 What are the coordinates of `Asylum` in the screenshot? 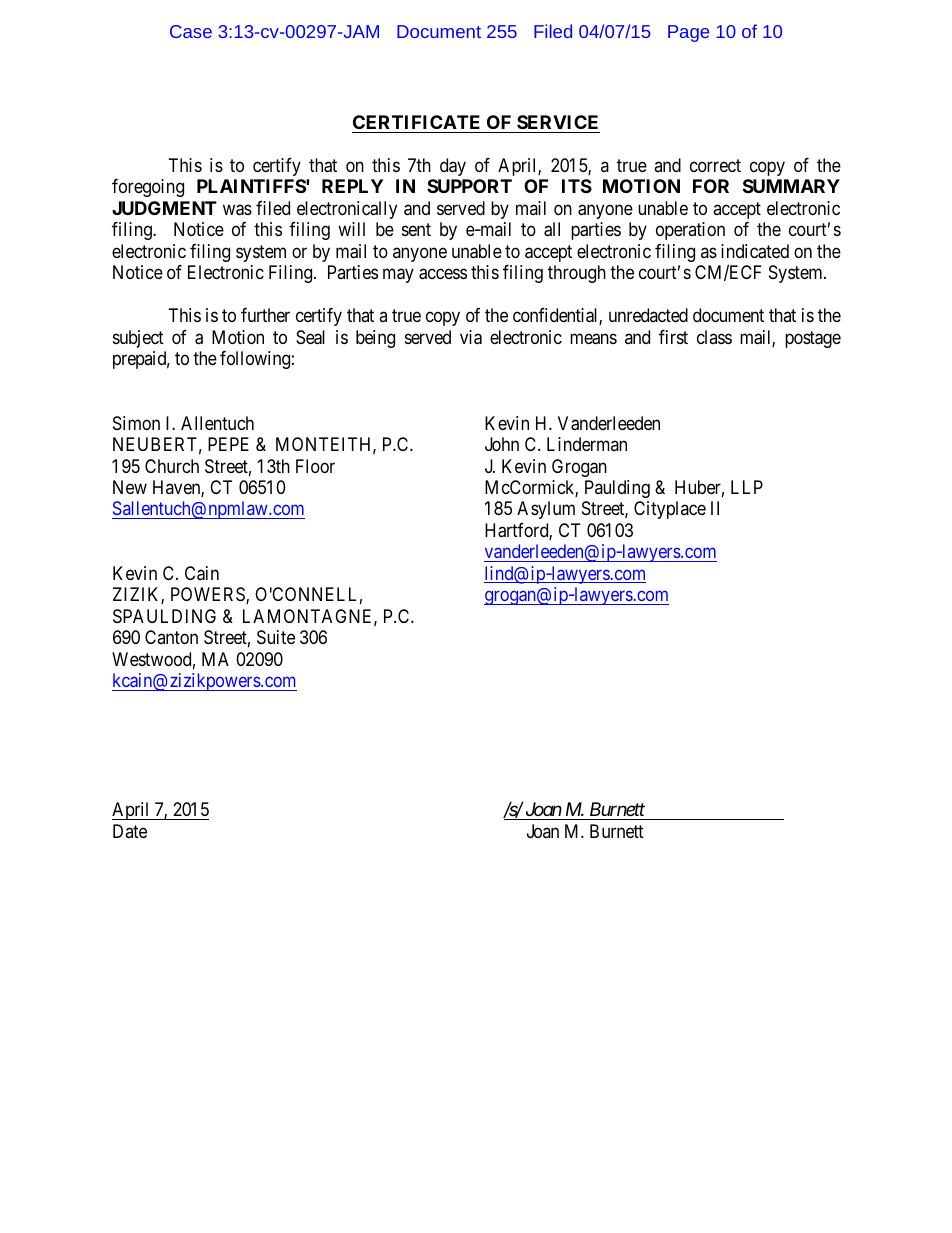 It's located at (546, 510).
